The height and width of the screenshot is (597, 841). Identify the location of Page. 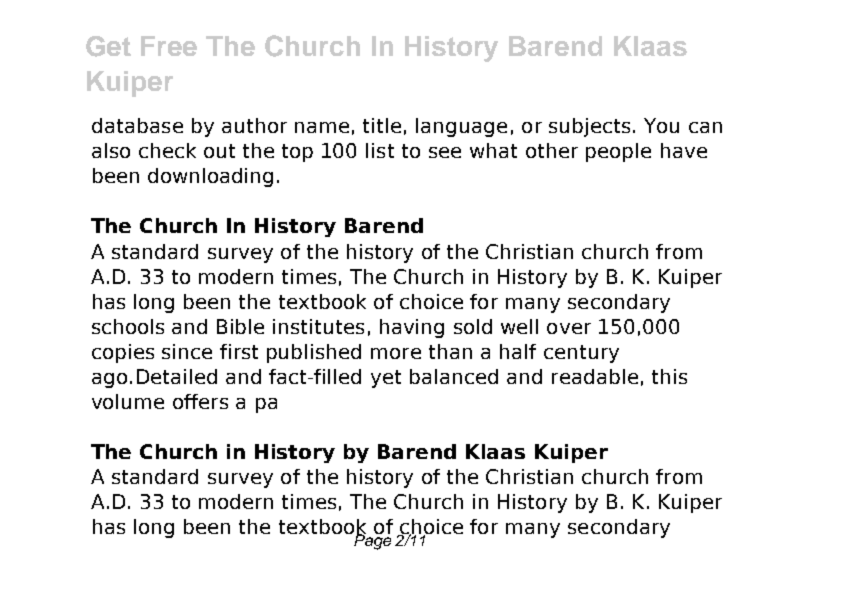
(371, 541).
